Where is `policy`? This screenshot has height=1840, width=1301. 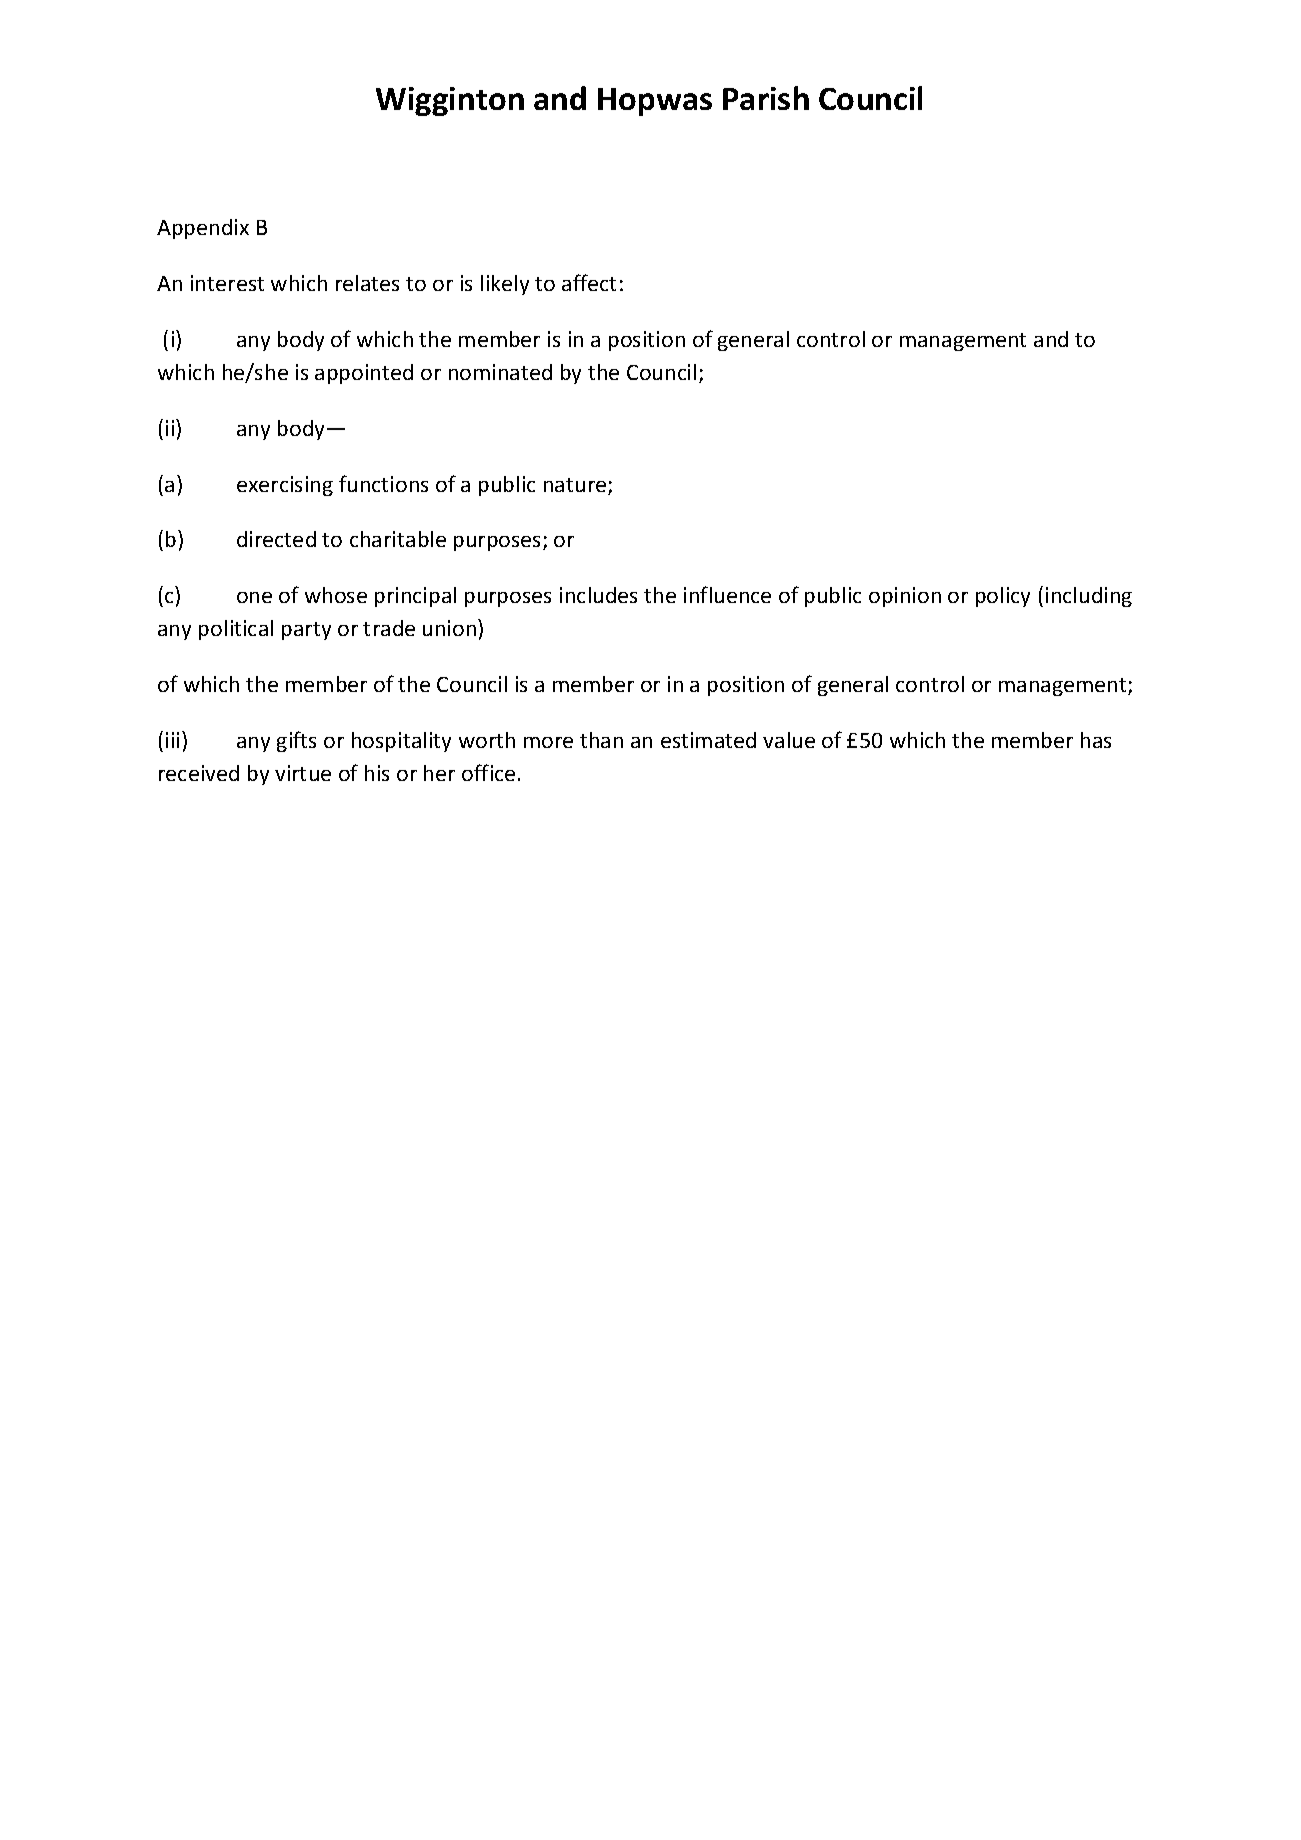 policy is located at coordinates (1003, 597).
